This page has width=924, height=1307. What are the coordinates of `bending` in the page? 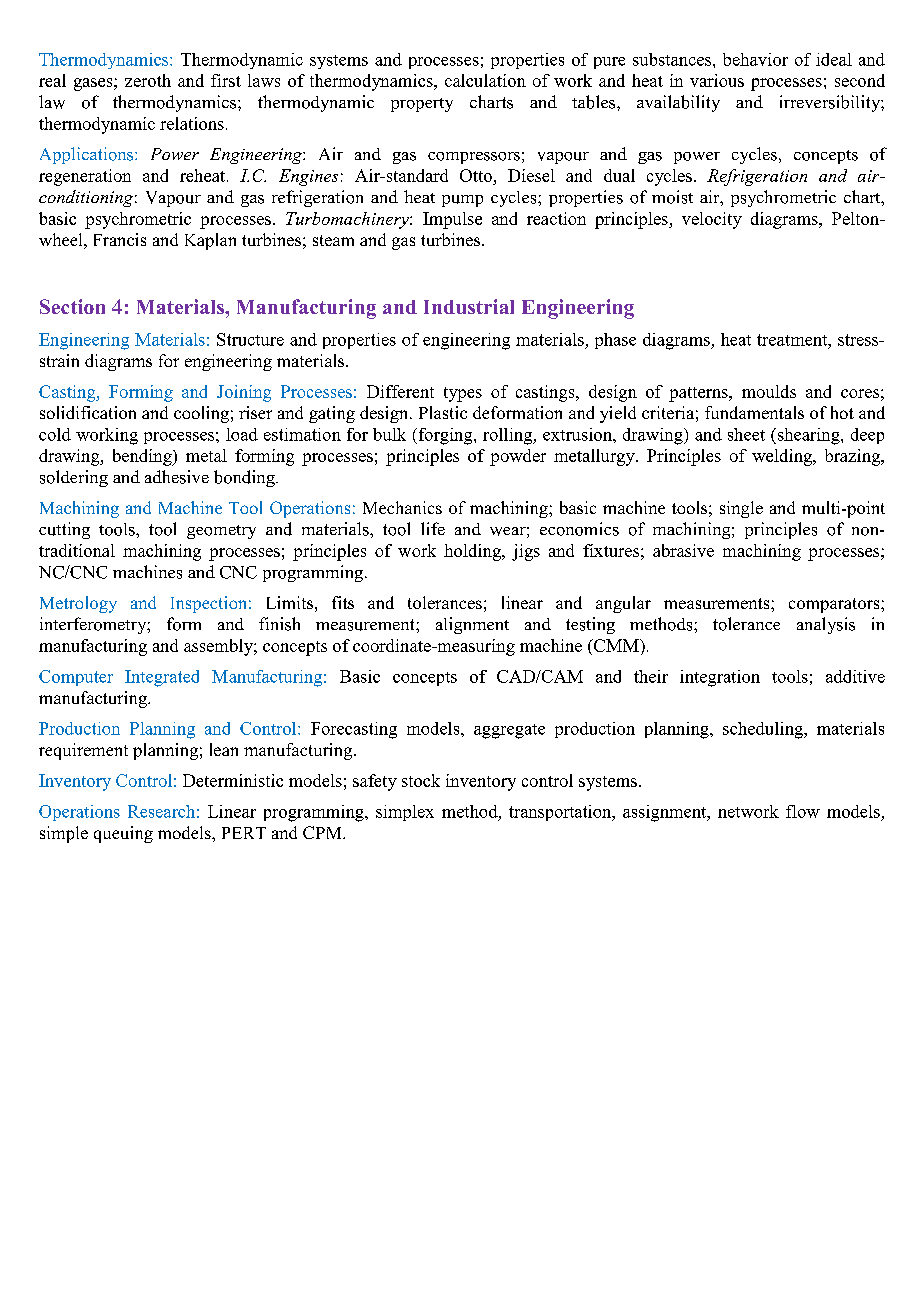 It's located at (143, 457).
